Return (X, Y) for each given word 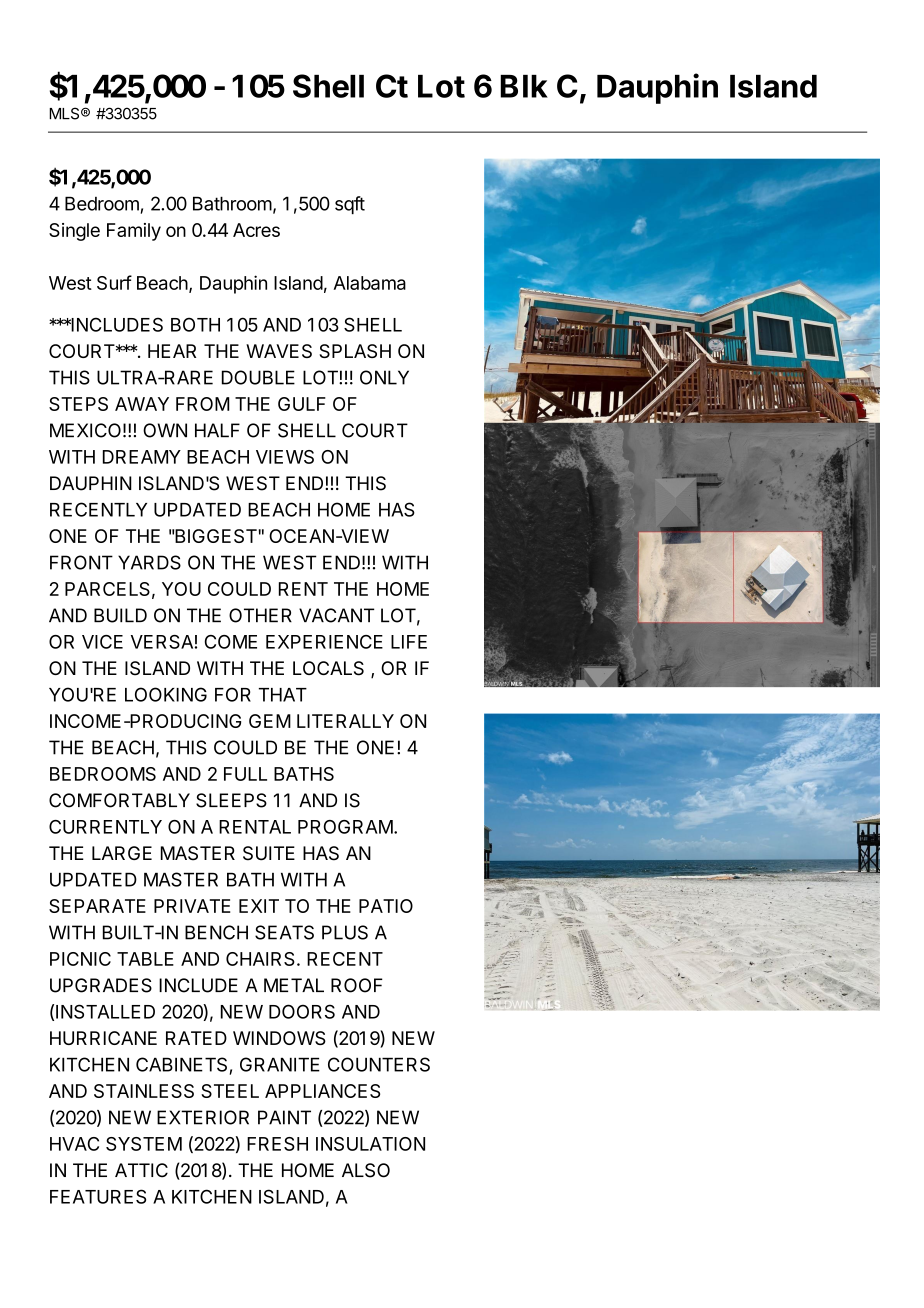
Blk (524, 86)
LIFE (409, 642)
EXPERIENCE (324, 642)
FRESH (277, 1144)
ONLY (384, 377)
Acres (256, 230)
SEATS (284, 932)
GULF (302, 404)
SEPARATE (97, 906)
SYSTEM (144, 1144)
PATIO (386, 906)
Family (134, 232)
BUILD (120, 615)
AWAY (142, 404)
